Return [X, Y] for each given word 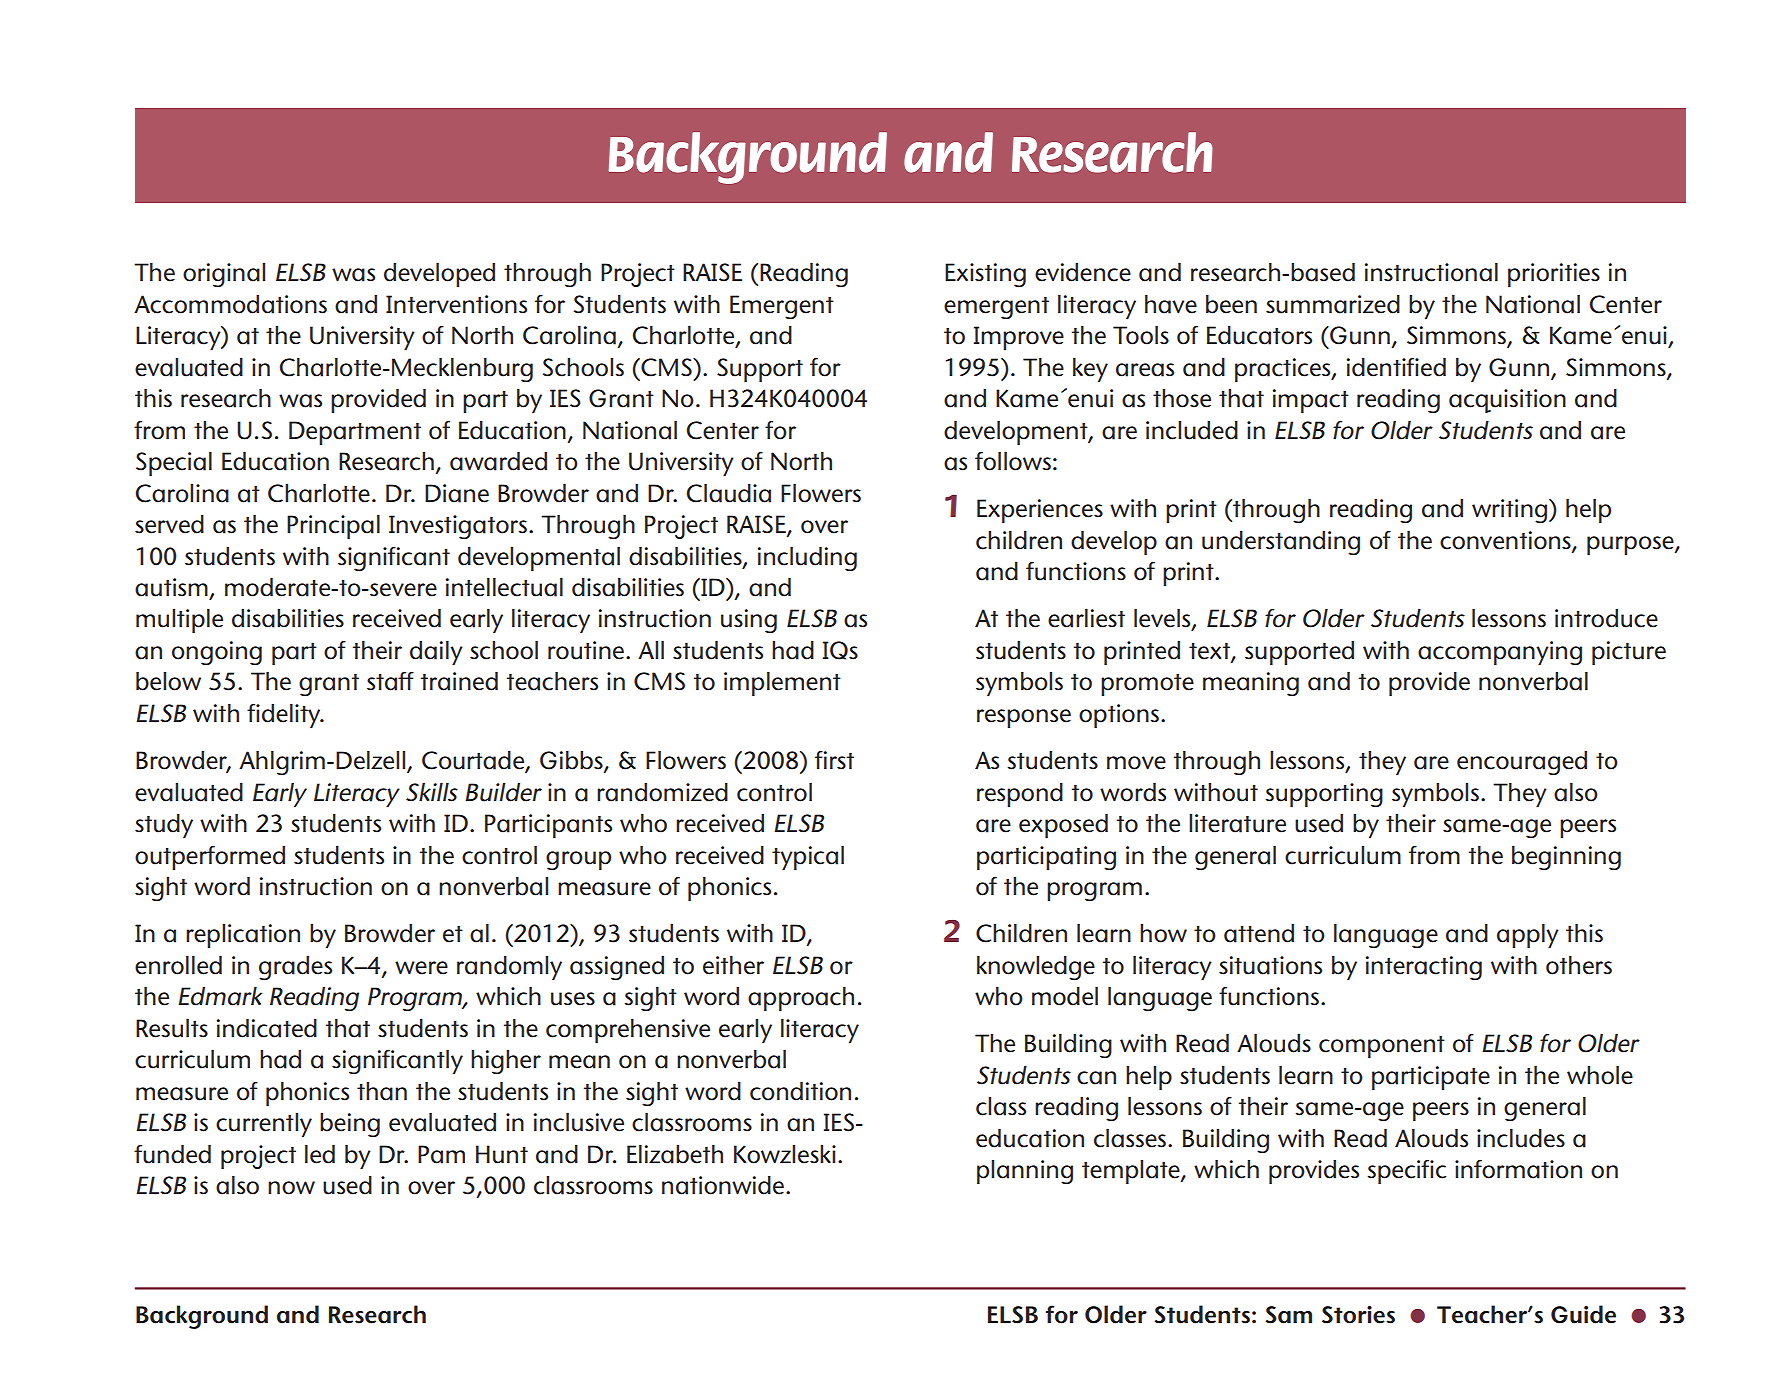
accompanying [1500, 653]
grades [295, 968]
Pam [441, 1154]
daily [436, 653]
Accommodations [230, 304]
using [749, 621]
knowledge [1036, 968]
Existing [985, 275]
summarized [1333, 304]
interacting [1424, 968]
